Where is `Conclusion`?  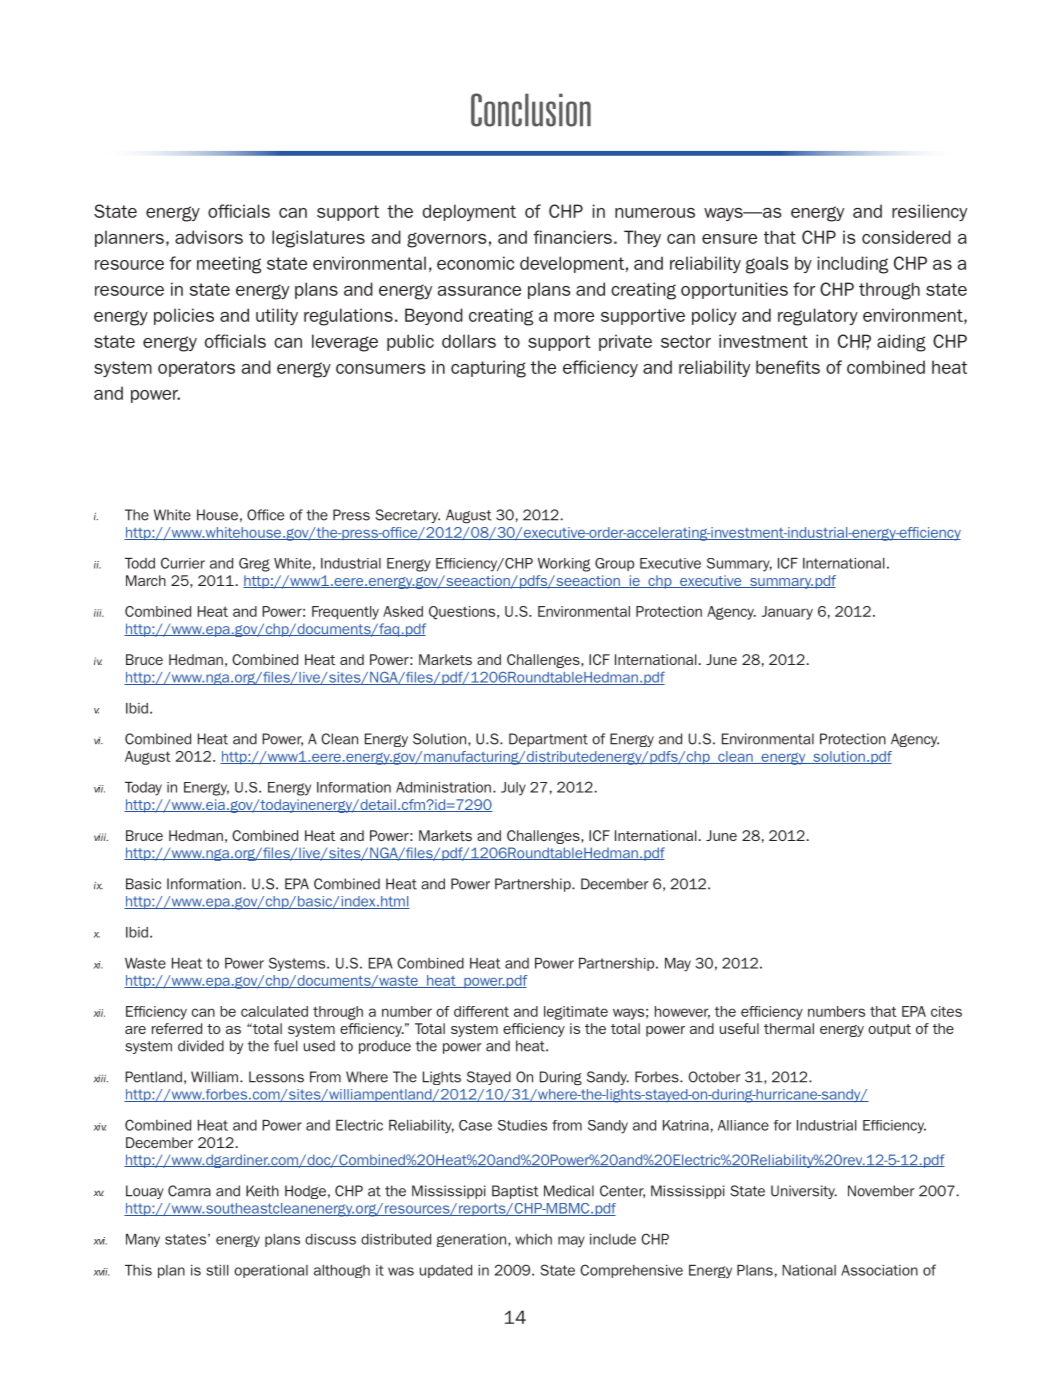 Conclusion is located at coordinates (531, 110).
